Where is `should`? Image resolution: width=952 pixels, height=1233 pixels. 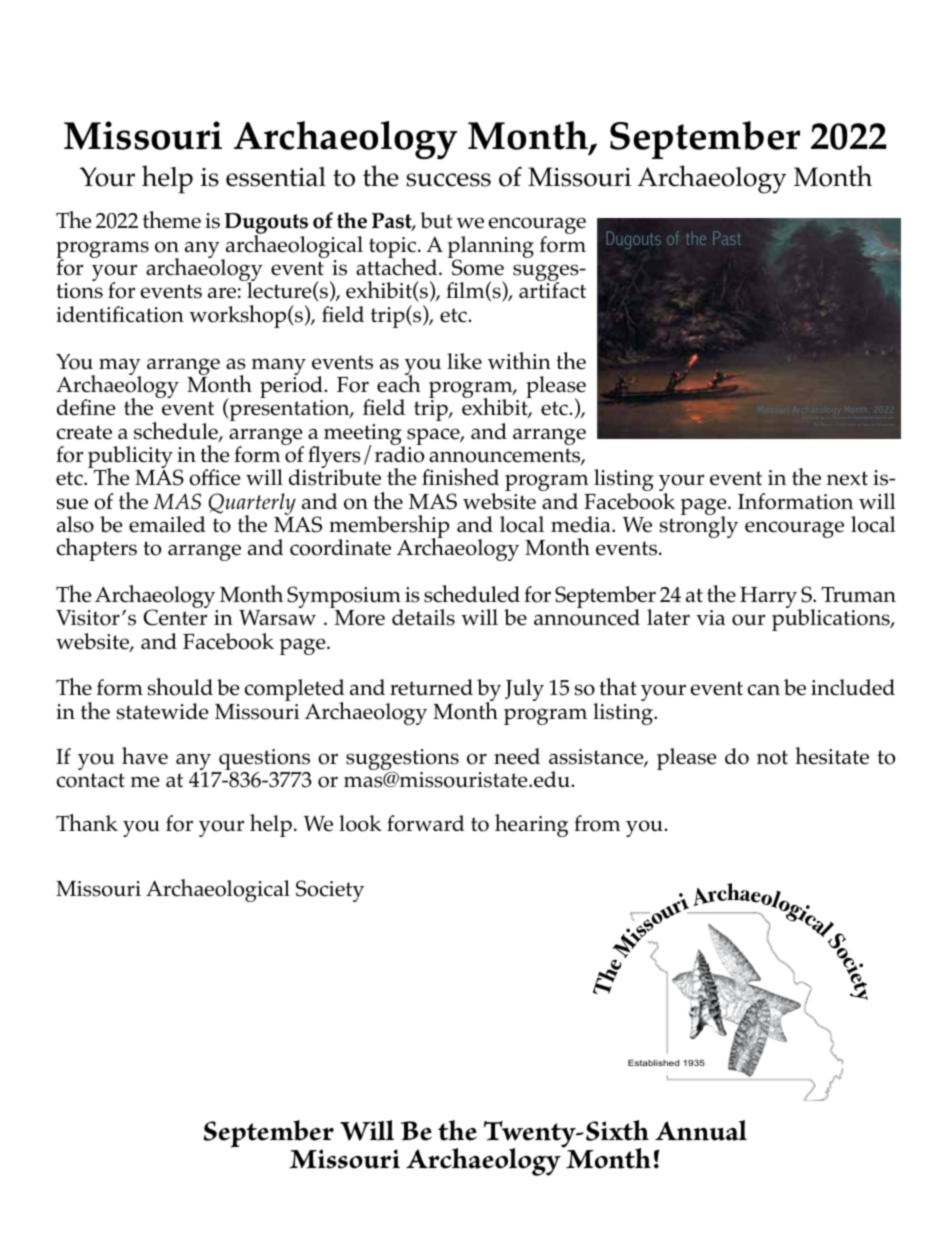
should is located at coordinates (180, 687).
